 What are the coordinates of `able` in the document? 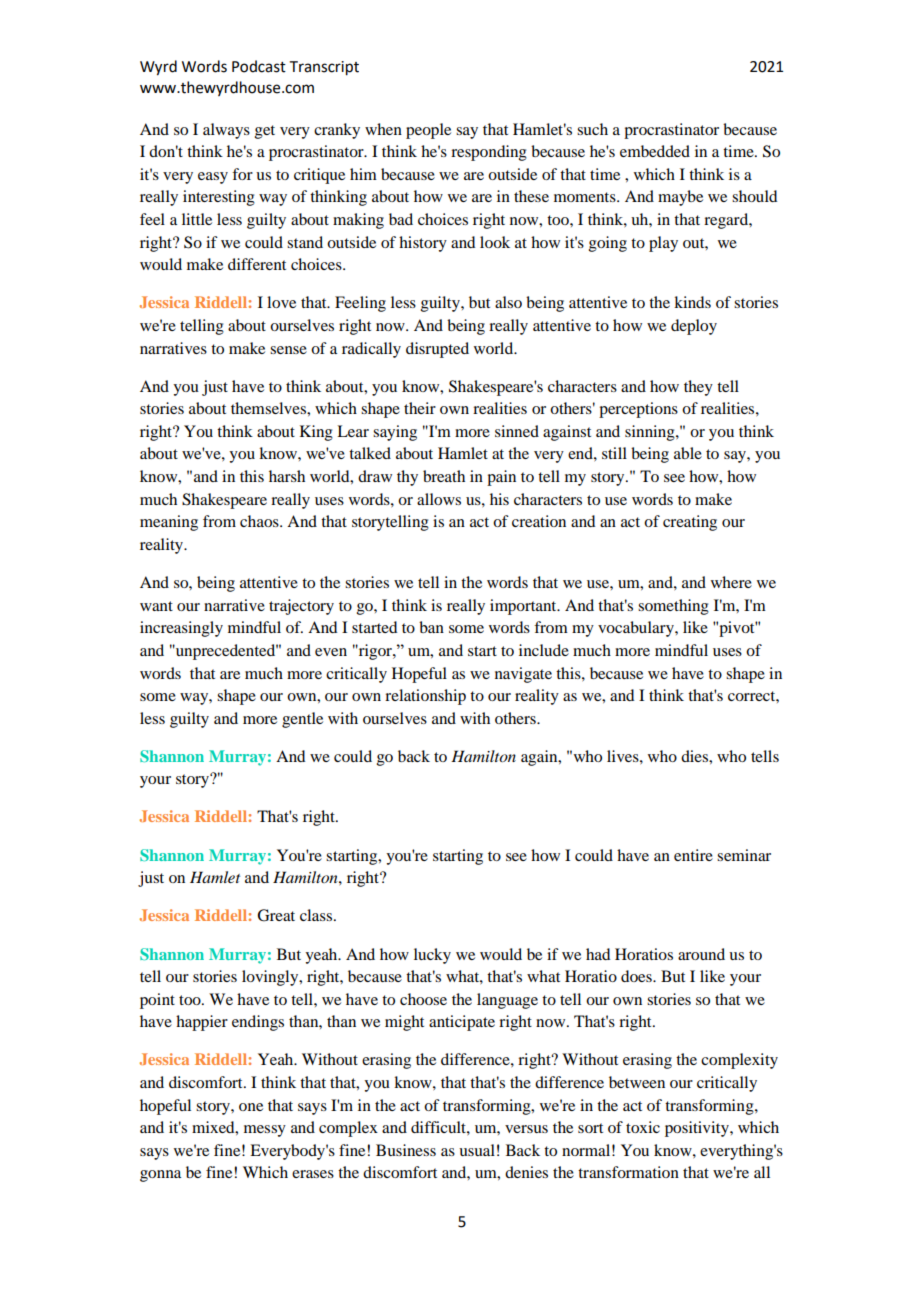 It's located at (688, 453).
